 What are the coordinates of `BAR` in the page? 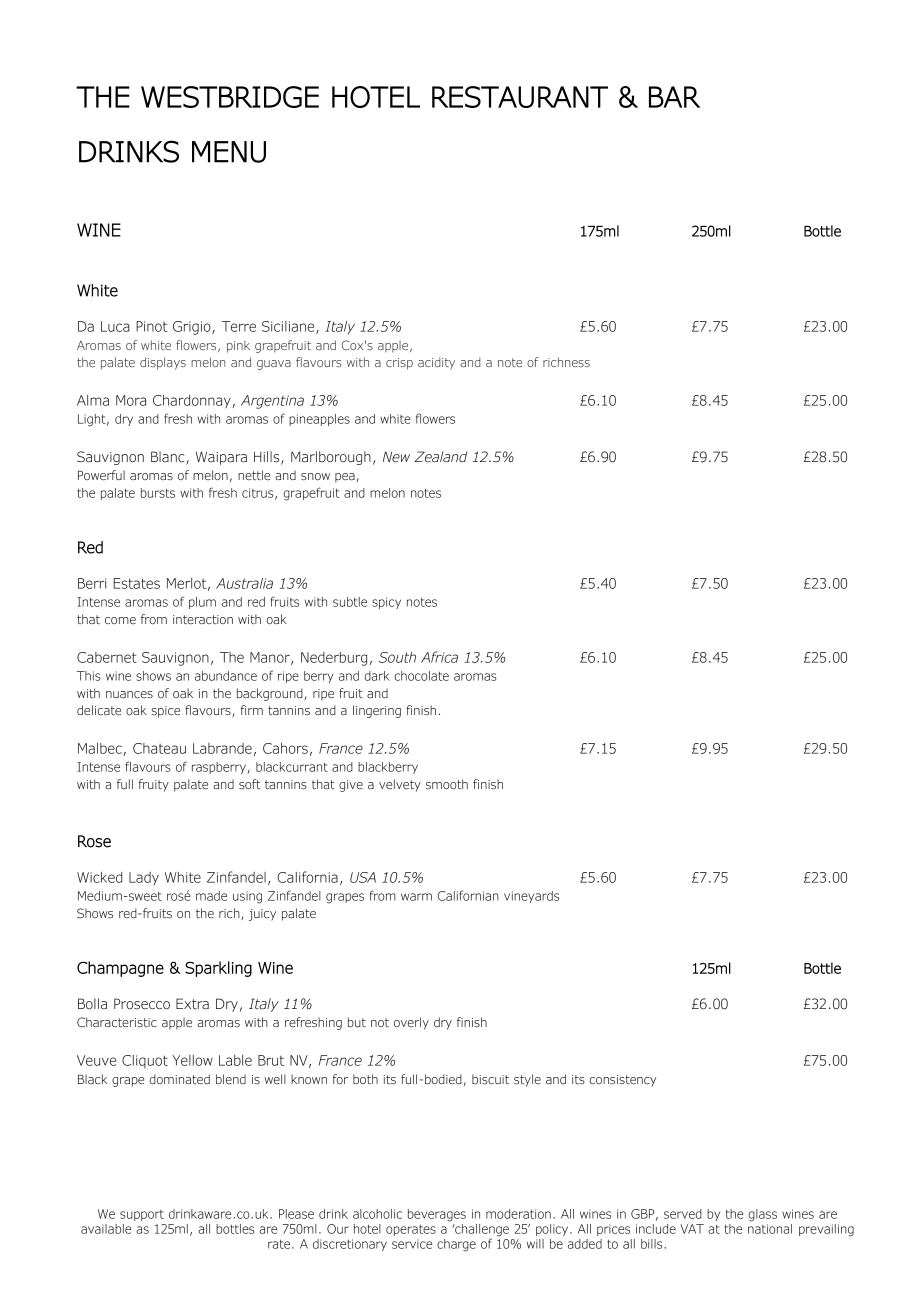 It's located at (674, 97).
